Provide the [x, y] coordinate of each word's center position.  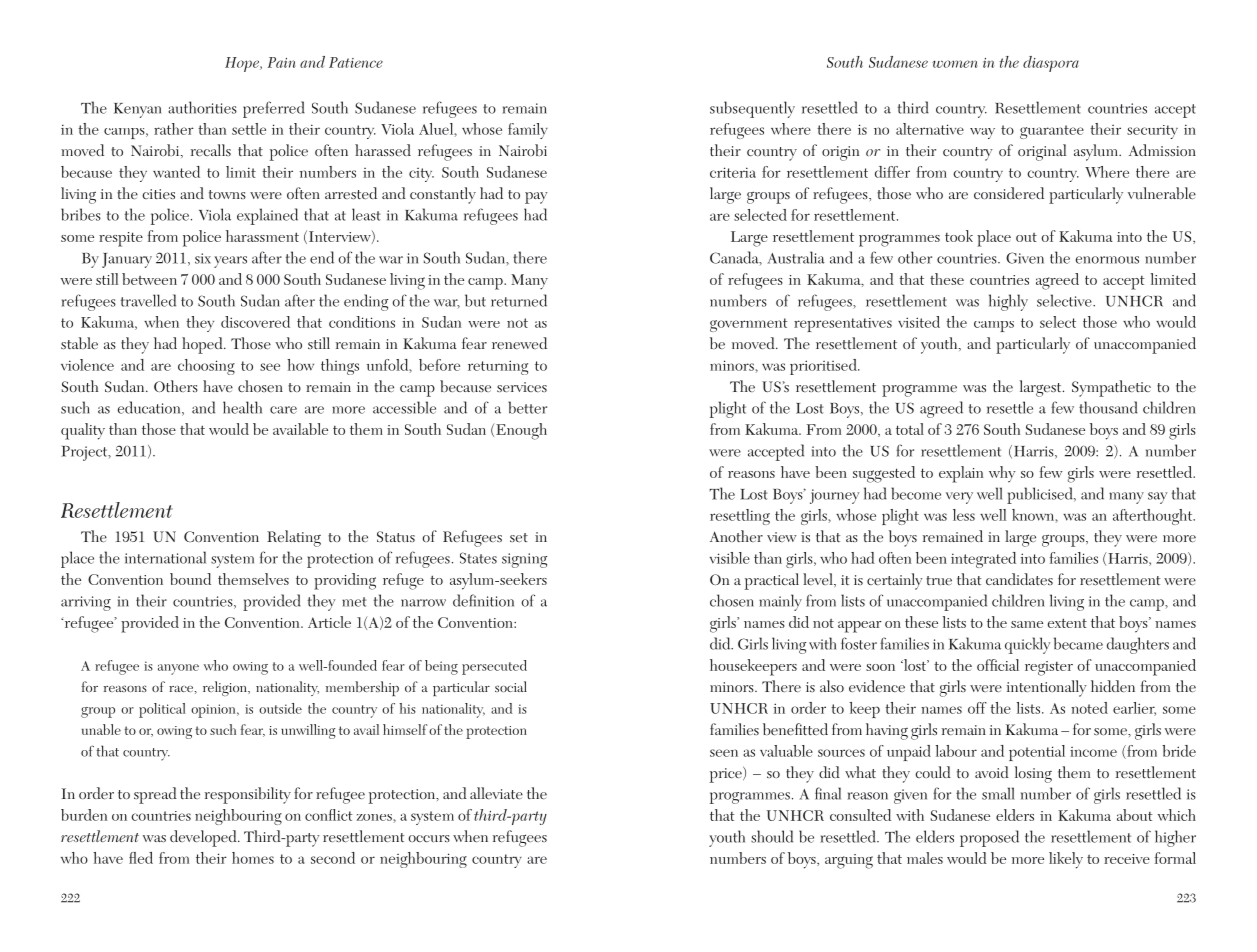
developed [204, 838]
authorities [202, 107]
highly [1008, 302]
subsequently [752, 109]
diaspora [1051, 64]
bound [190, 579]
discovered [255, 322]
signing [524, 560]
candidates [1019, 579]
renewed [519, 343]
